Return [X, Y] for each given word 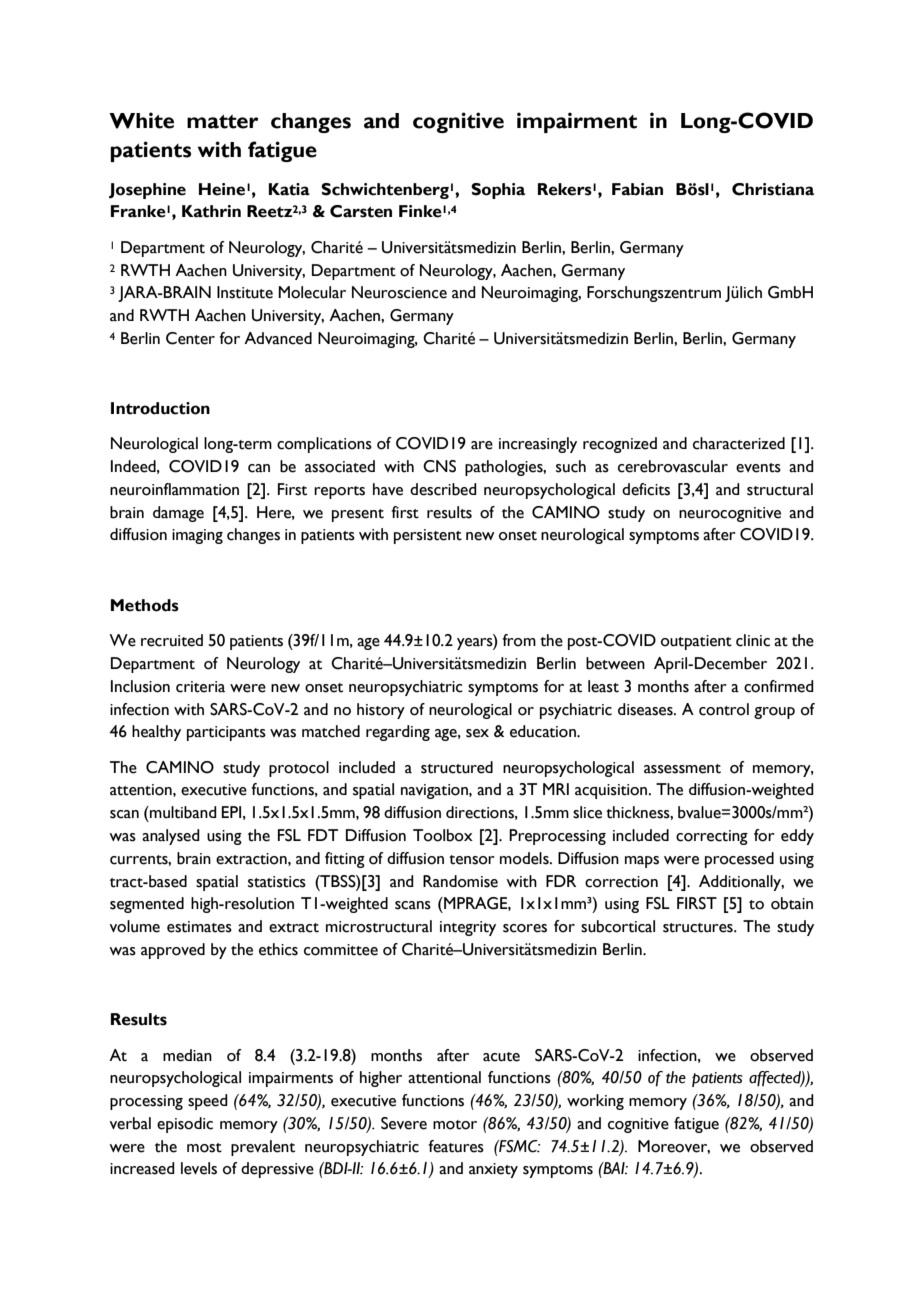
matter [223, 122]
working [595, 1102]
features [456, 1146]
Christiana [773, 189]
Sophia [498, 191]
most [204, 1148]
